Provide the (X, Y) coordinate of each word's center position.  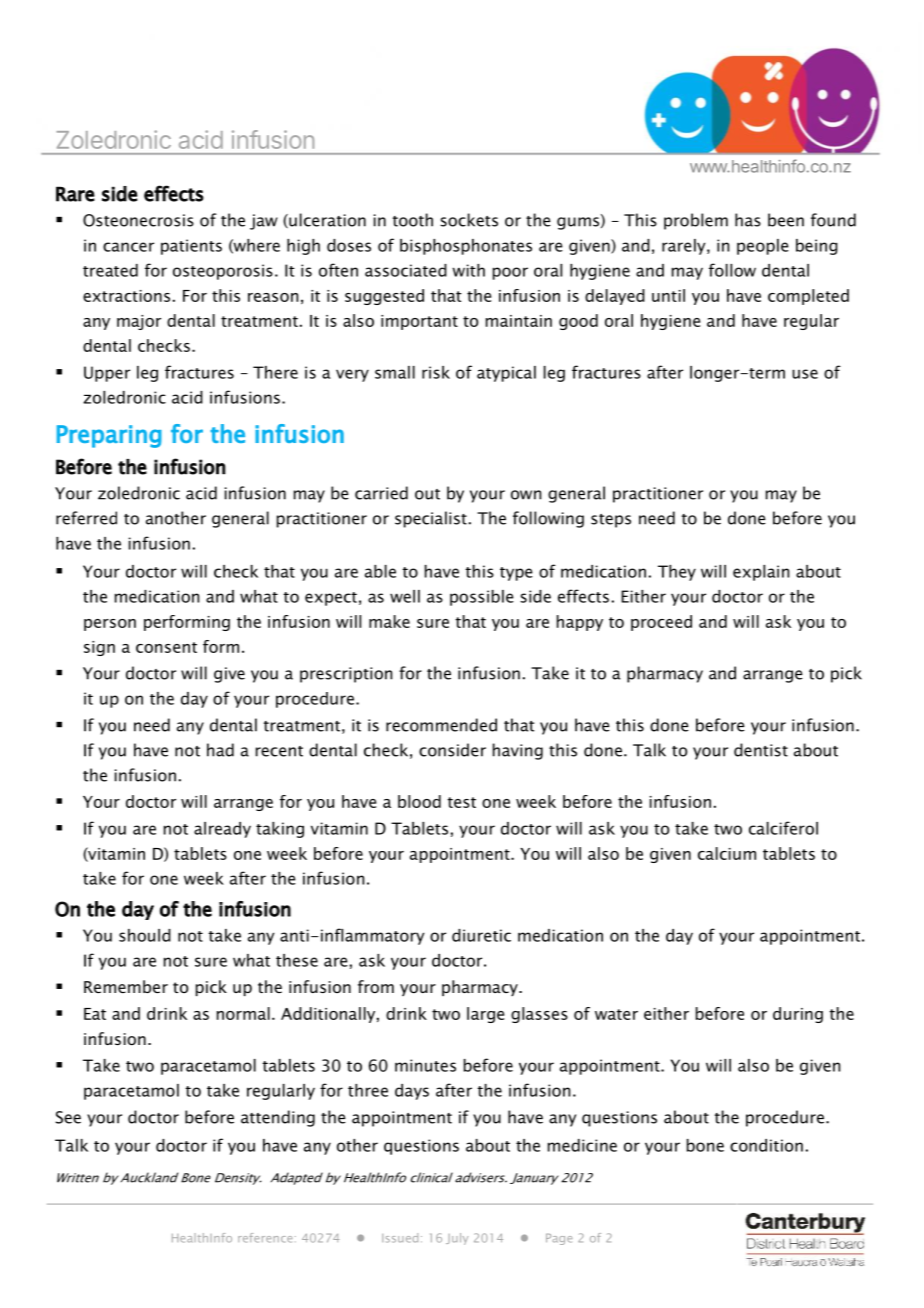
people (763, 247)
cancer (128, 247)
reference (265, 1238)
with (468, 270)
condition (766, 1145)
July (457, 1239)
